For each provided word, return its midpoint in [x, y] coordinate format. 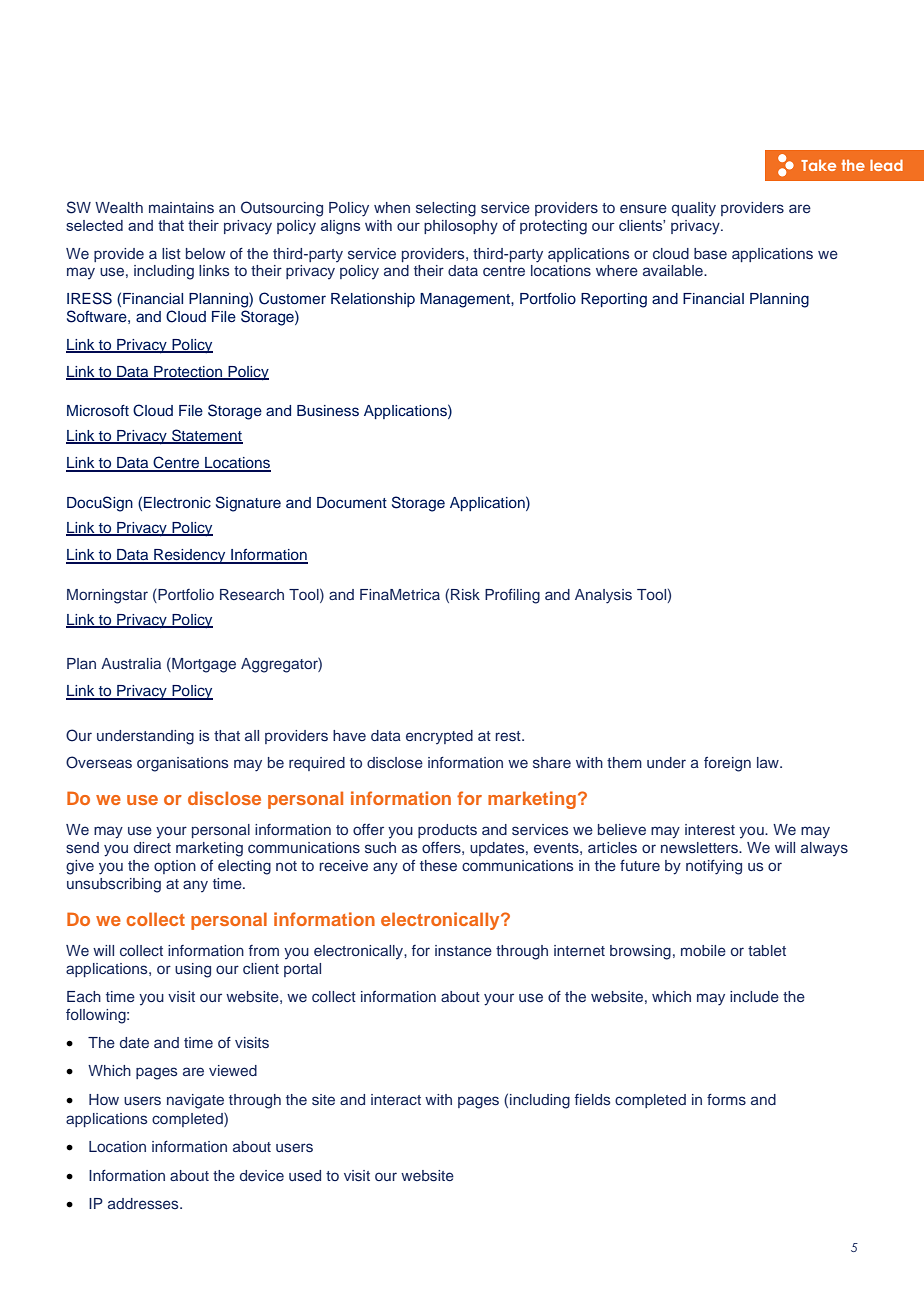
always [824, 849]
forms [726, 1099]
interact [396, 1099]
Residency [190, 556]
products [447, 831]
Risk [465, 594]
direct [152, 847]
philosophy [461, 227]
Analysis [603, 596]
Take [818, 165]
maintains [181, 207]
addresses [144, 1203]
